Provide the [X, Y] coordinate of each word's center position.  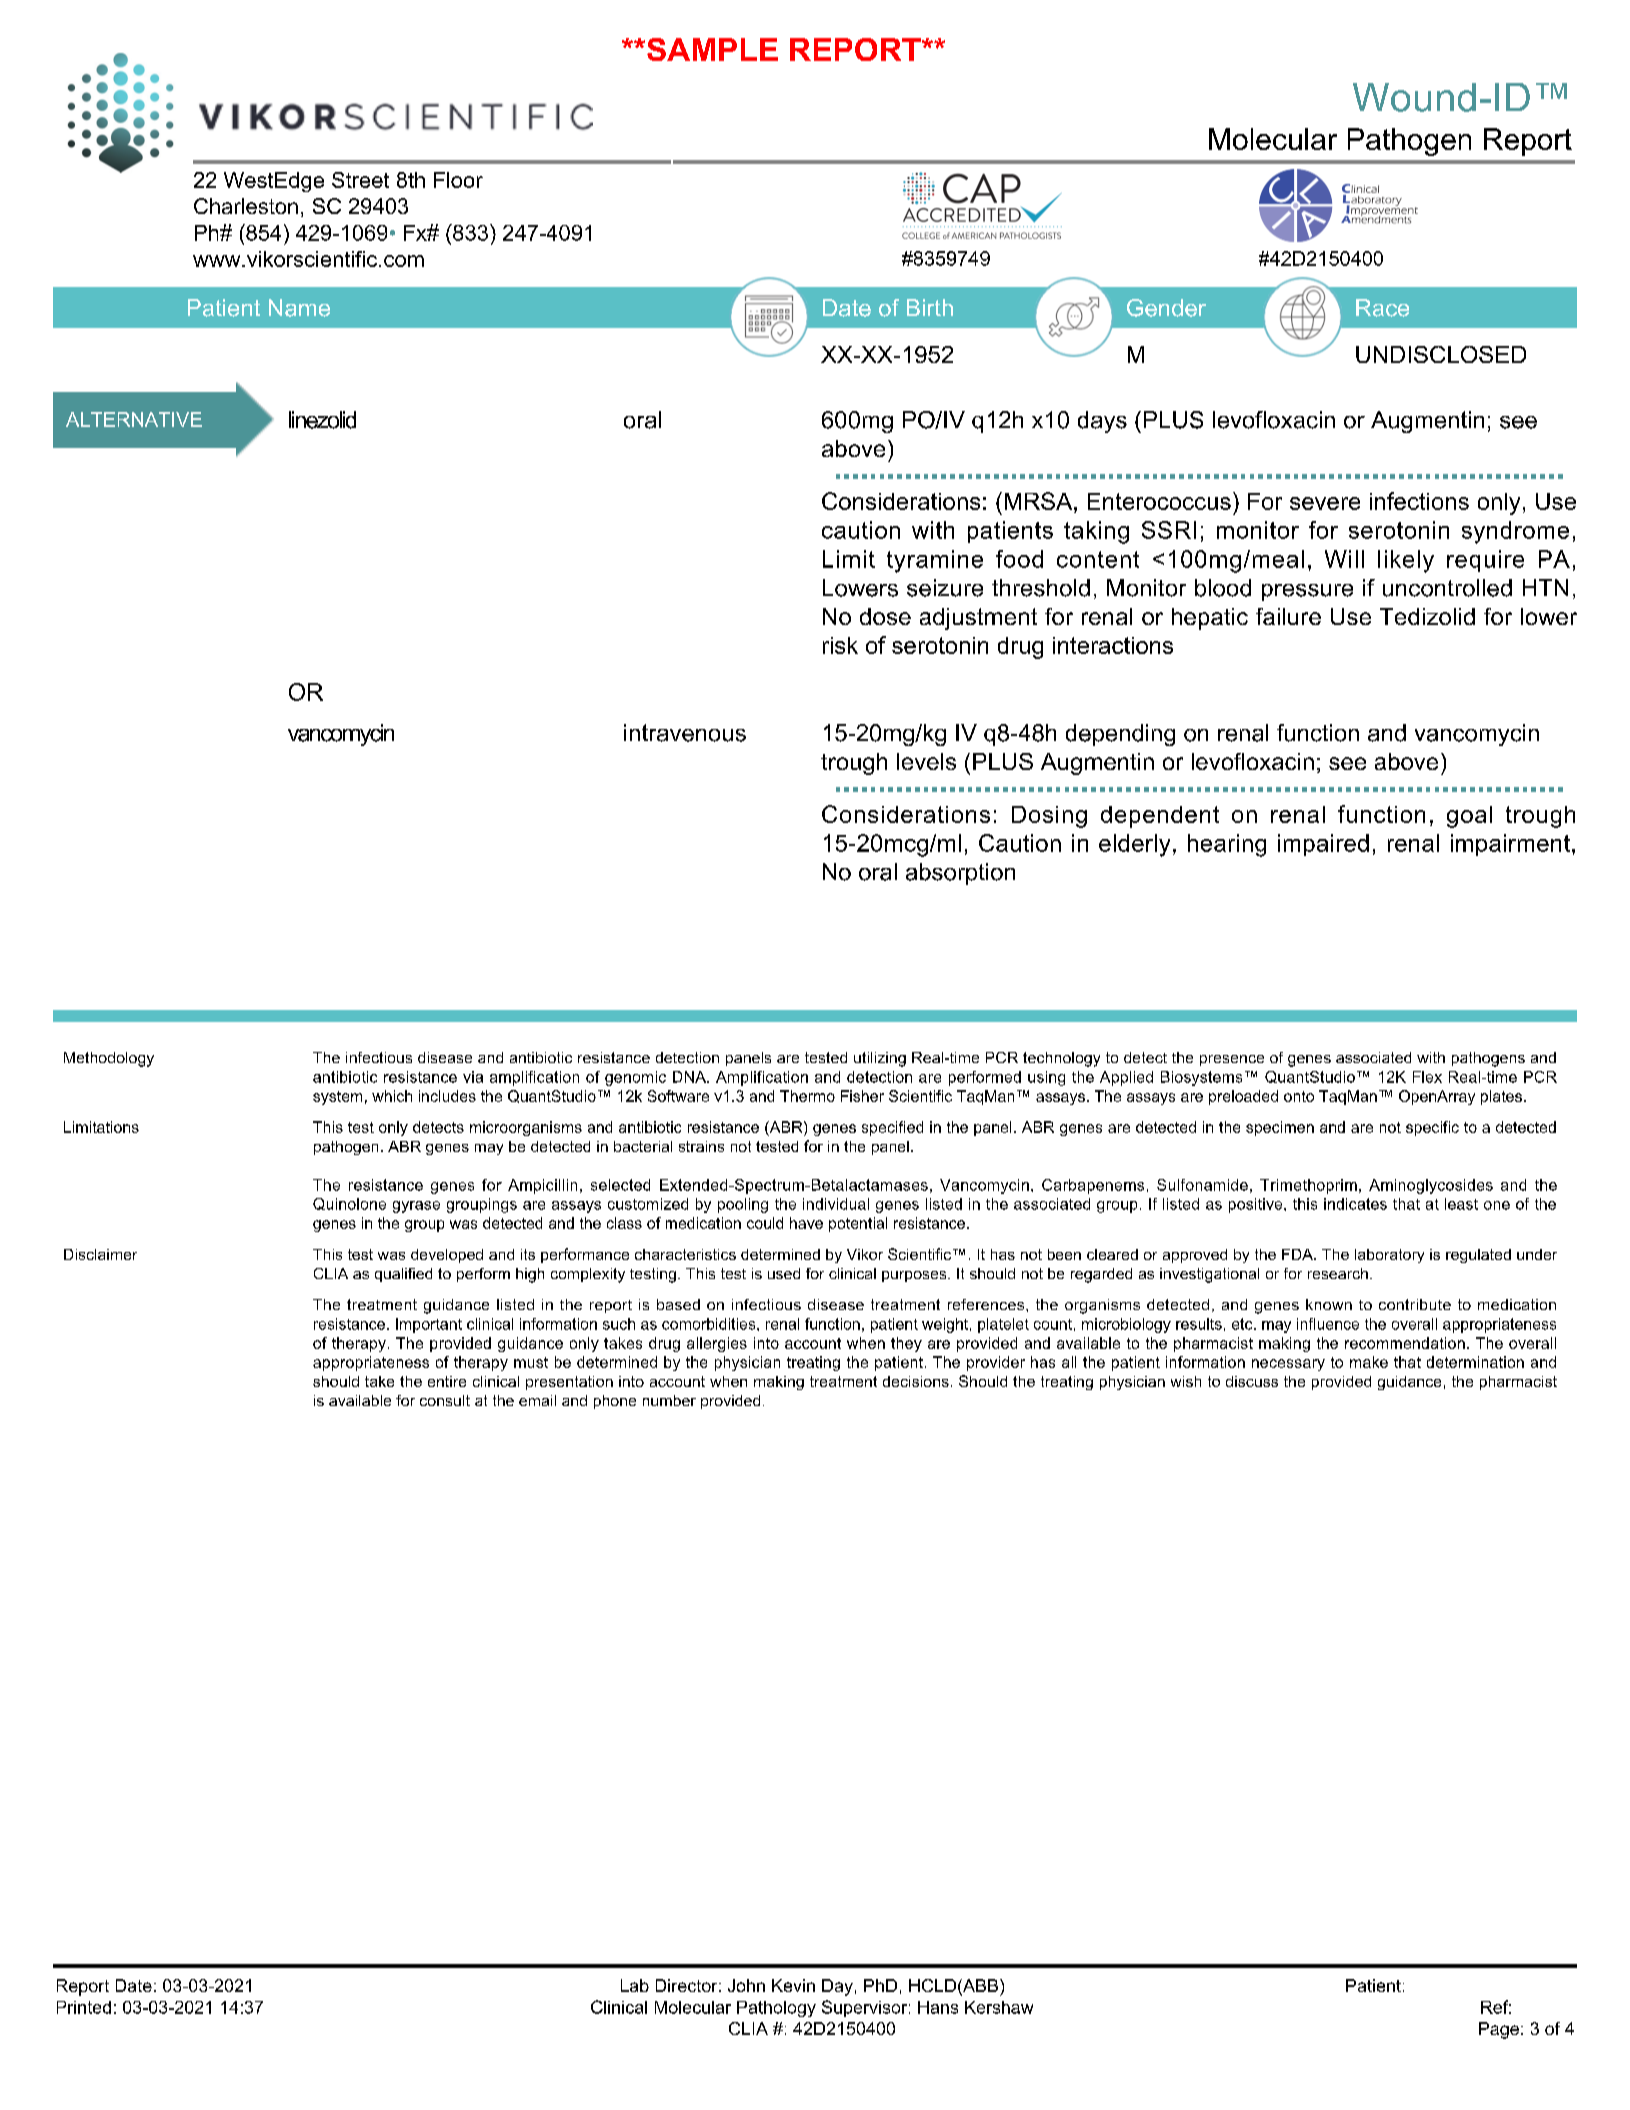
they [906, 1344]
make [1369, 1362]
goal [1469, 817]
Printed [84, 2007]
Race [1382, 308]
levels [926, 761]
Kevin [793, 1985]
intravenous [685, 733]
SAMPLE [712, 49]
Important [429, 1325]
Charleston [246, 206]
